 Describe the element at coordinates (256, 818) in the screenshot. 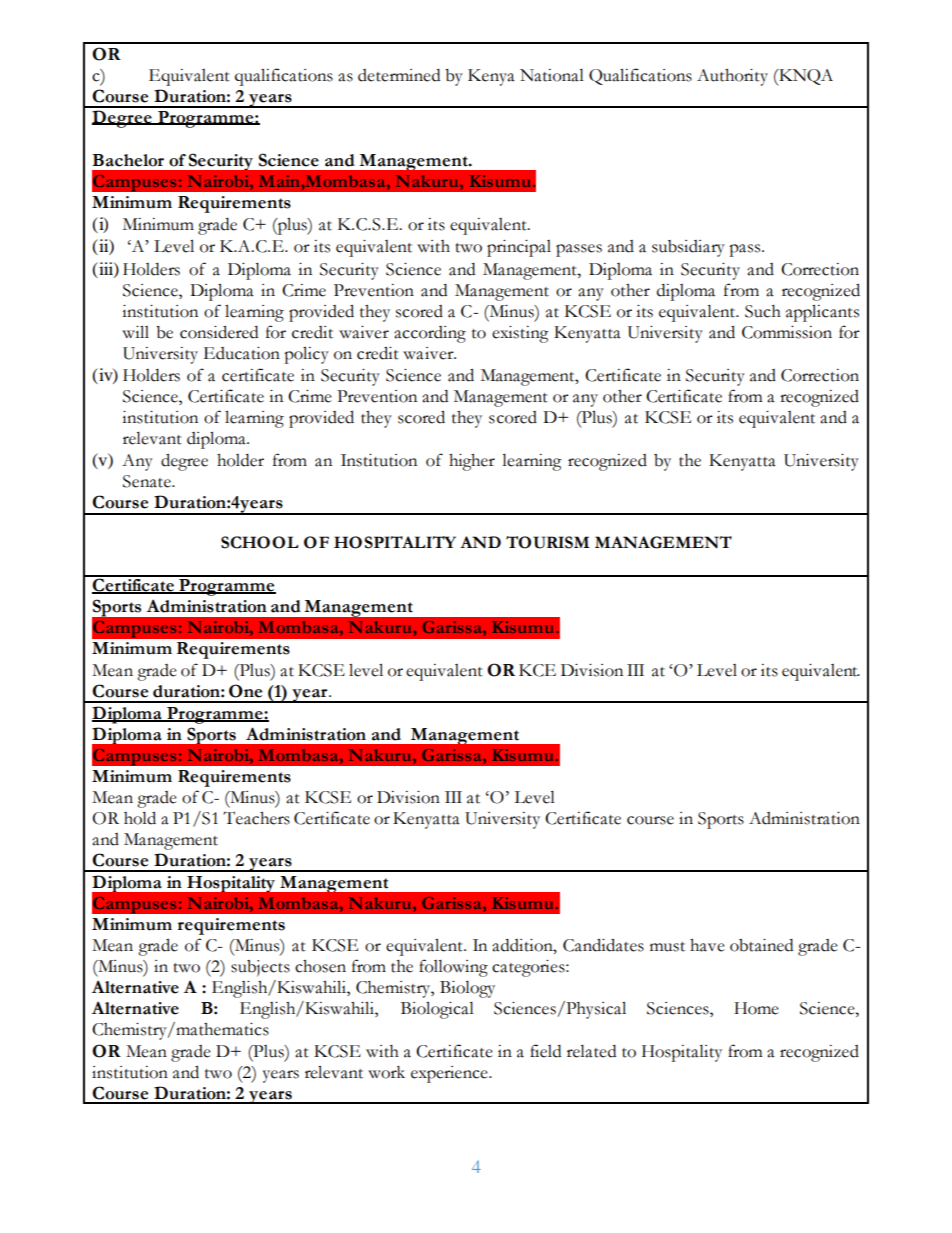

I see `Teachers` at that location.
